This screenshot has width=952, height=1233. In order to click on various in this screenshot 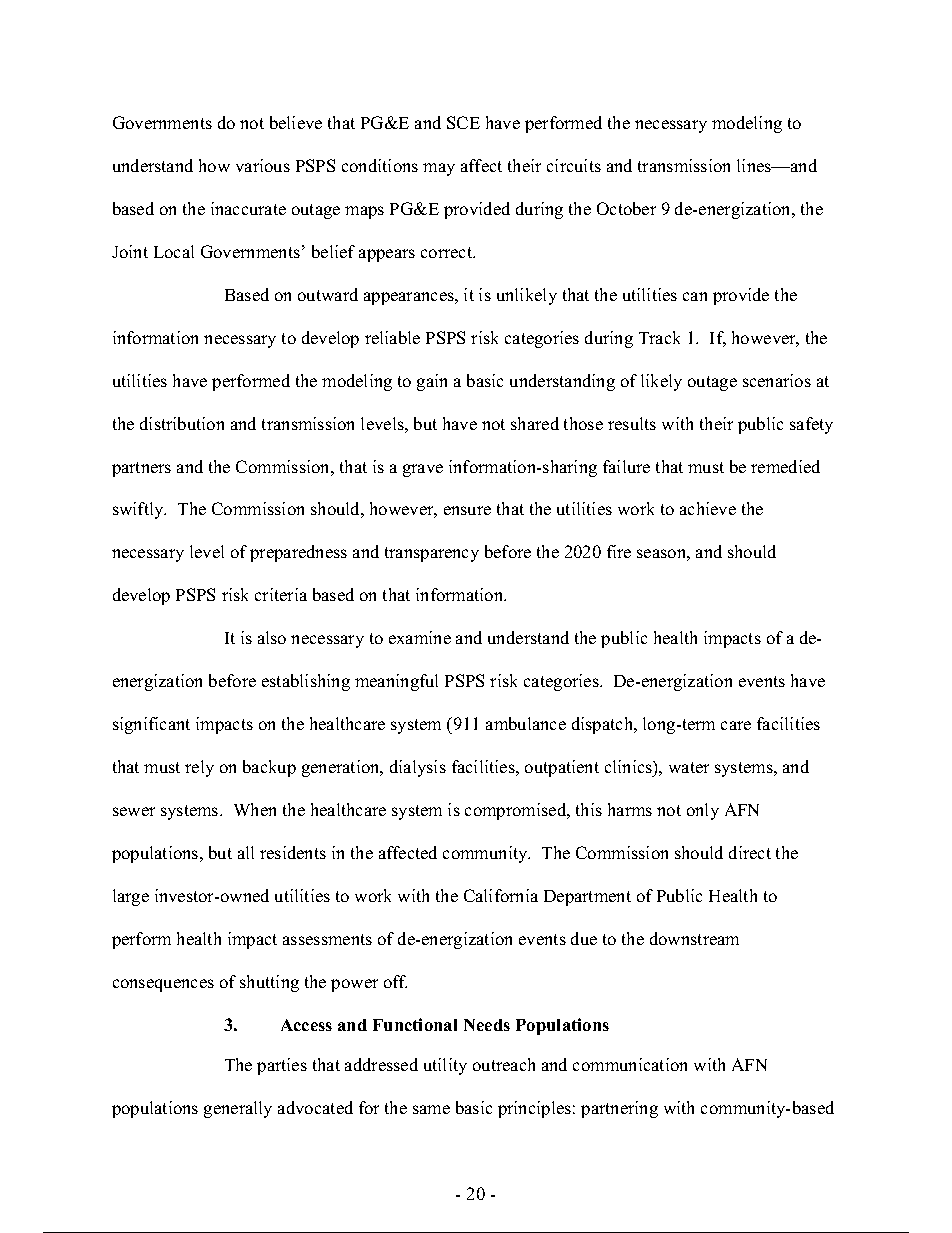, I will do `click(263, 165)`.
